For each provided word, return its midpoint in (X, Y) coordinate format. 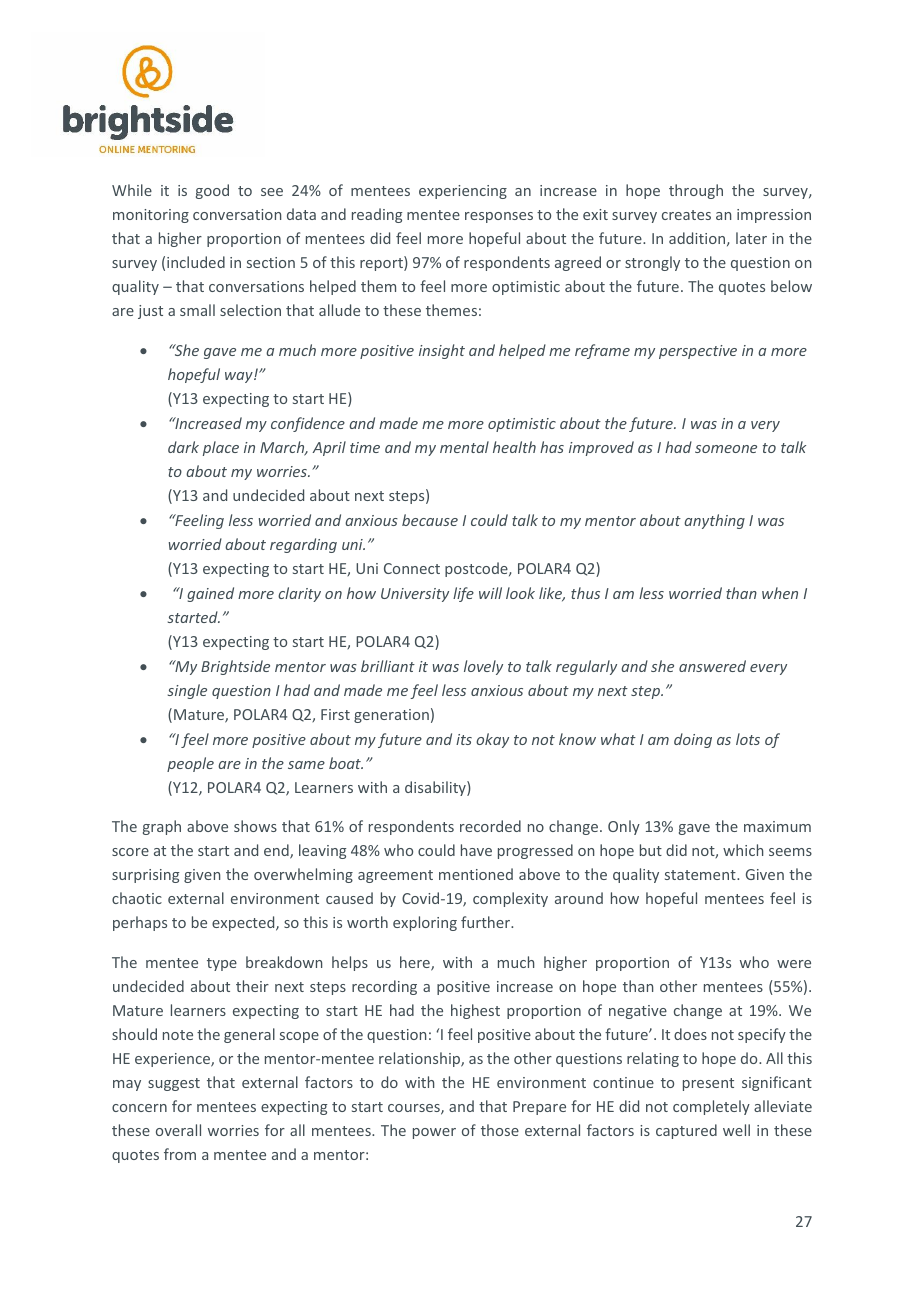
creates (686, 215)
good (212, 191)
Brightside (235, 667)
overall (178, 1130)
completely (711, 1107)
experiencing (463, 192)
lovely (483, 667)
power (434, 1133)
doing (693, 740)
